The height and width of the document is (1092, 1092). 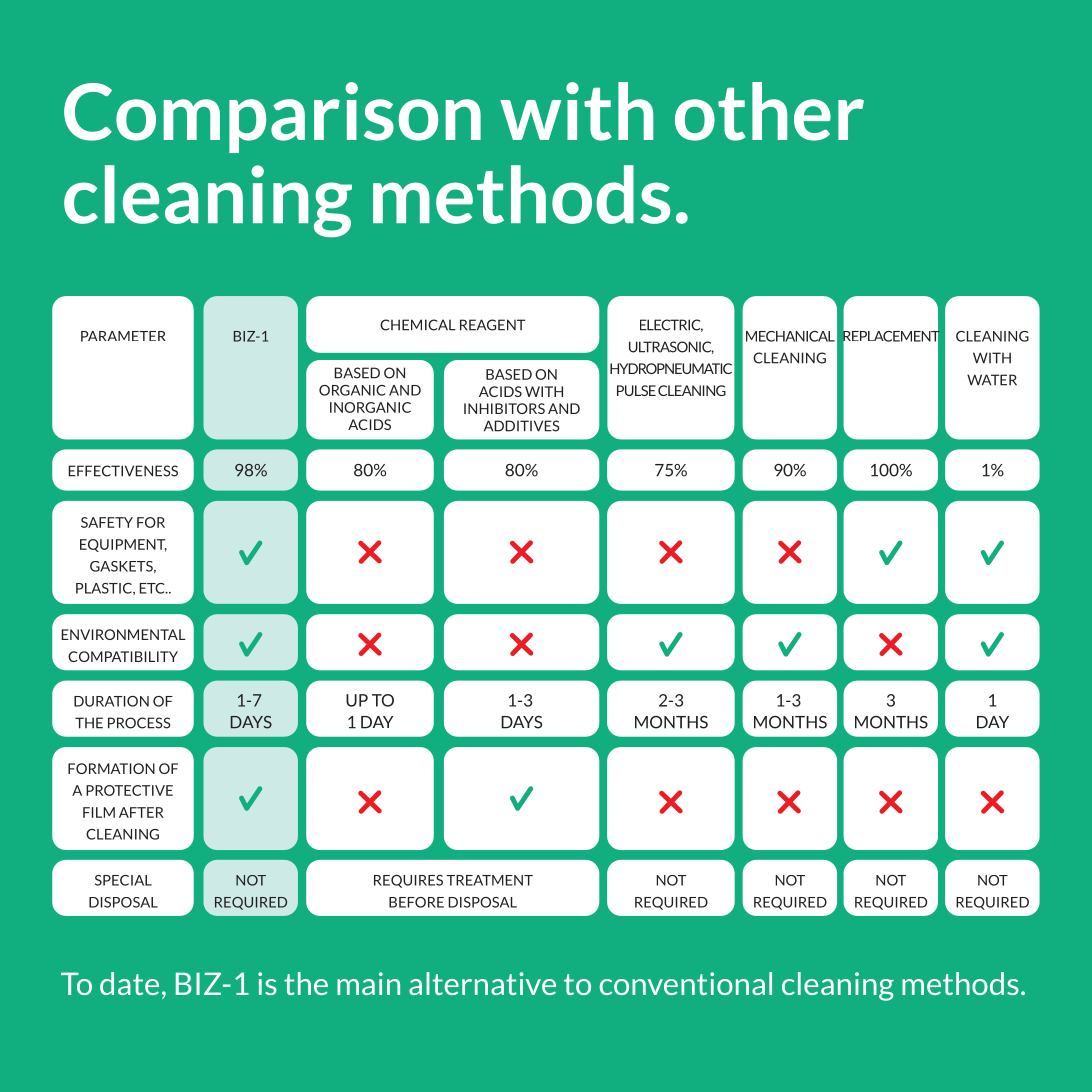 What do you see at coordinates (636, 390) in the document?
I see `PULSE` at bounding box center [636, 390].
